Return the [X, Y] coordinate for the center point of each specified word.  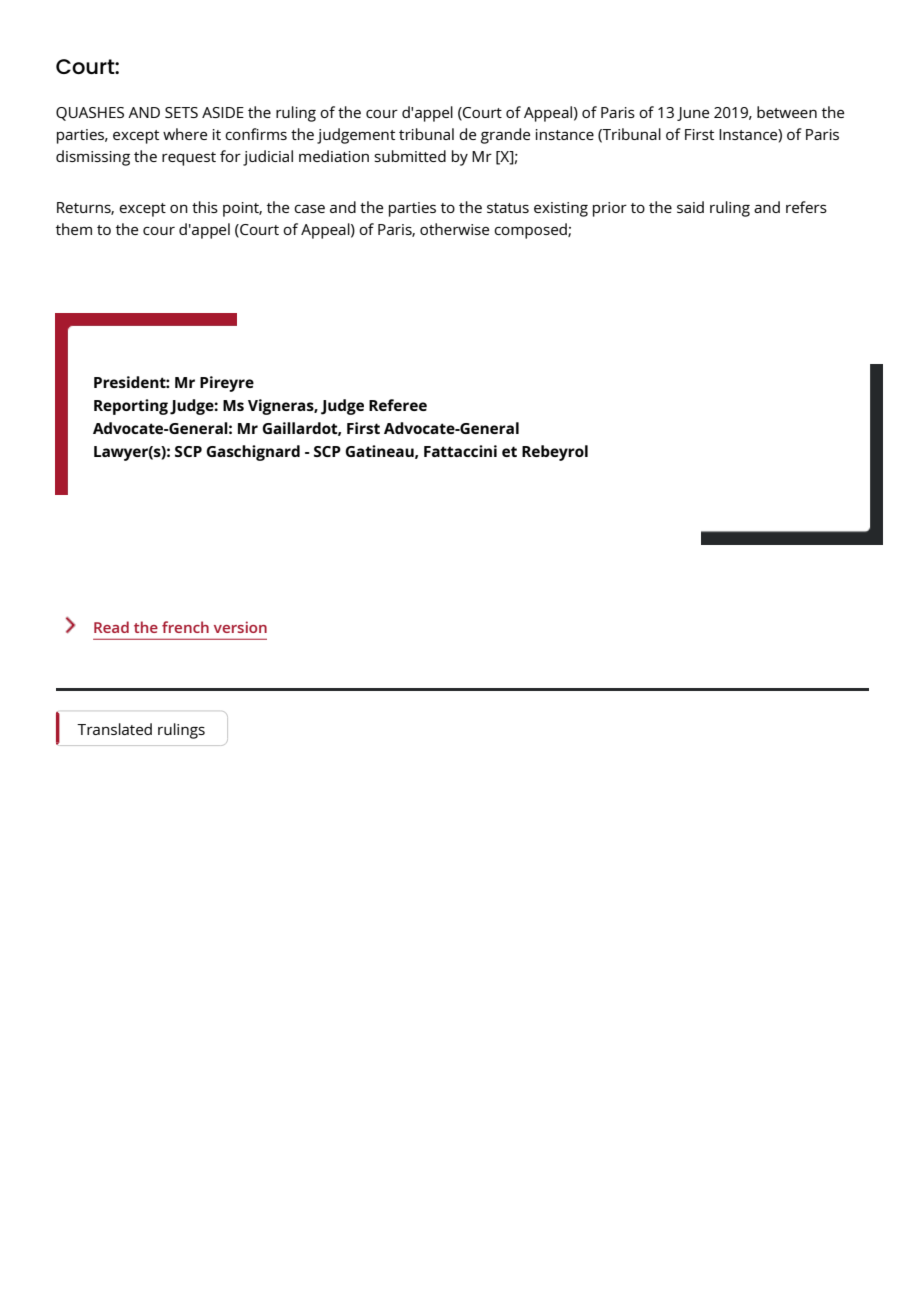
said [690, 207]
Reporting [131, 407]
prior [610, 209]
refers [806, 207]
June [693, 114]
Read [111, 627]
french [185, 627]
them [74, 229]
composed [531, 231]
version [240, 627]
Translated [114, 729]
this [205, 207]
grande [505, 136]
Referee [398, 405]
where [185, 134]
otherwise [454, 229]
